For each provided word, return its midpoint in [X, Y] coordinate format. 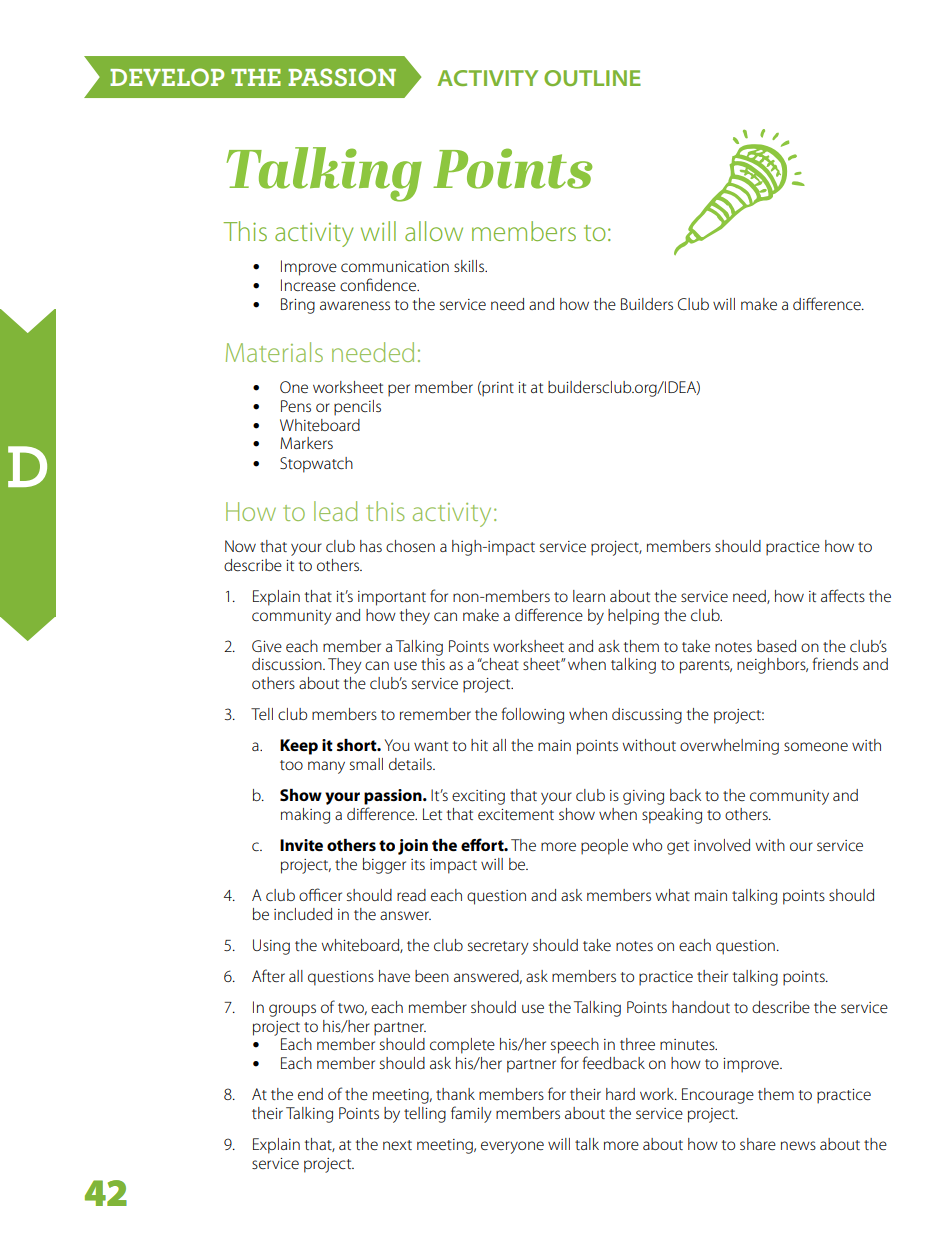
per [399, 390]
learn [589, 596]
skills [470, 266]
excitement [516, 814]
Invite [301, 845]
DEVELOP [167, 77]
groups [292, 1010]
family [471, 1114]
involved [722, 845]
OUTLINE [592, 78]
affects [843, 595]
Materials [274, 352]
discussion [288, 664]
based [776, 646]
